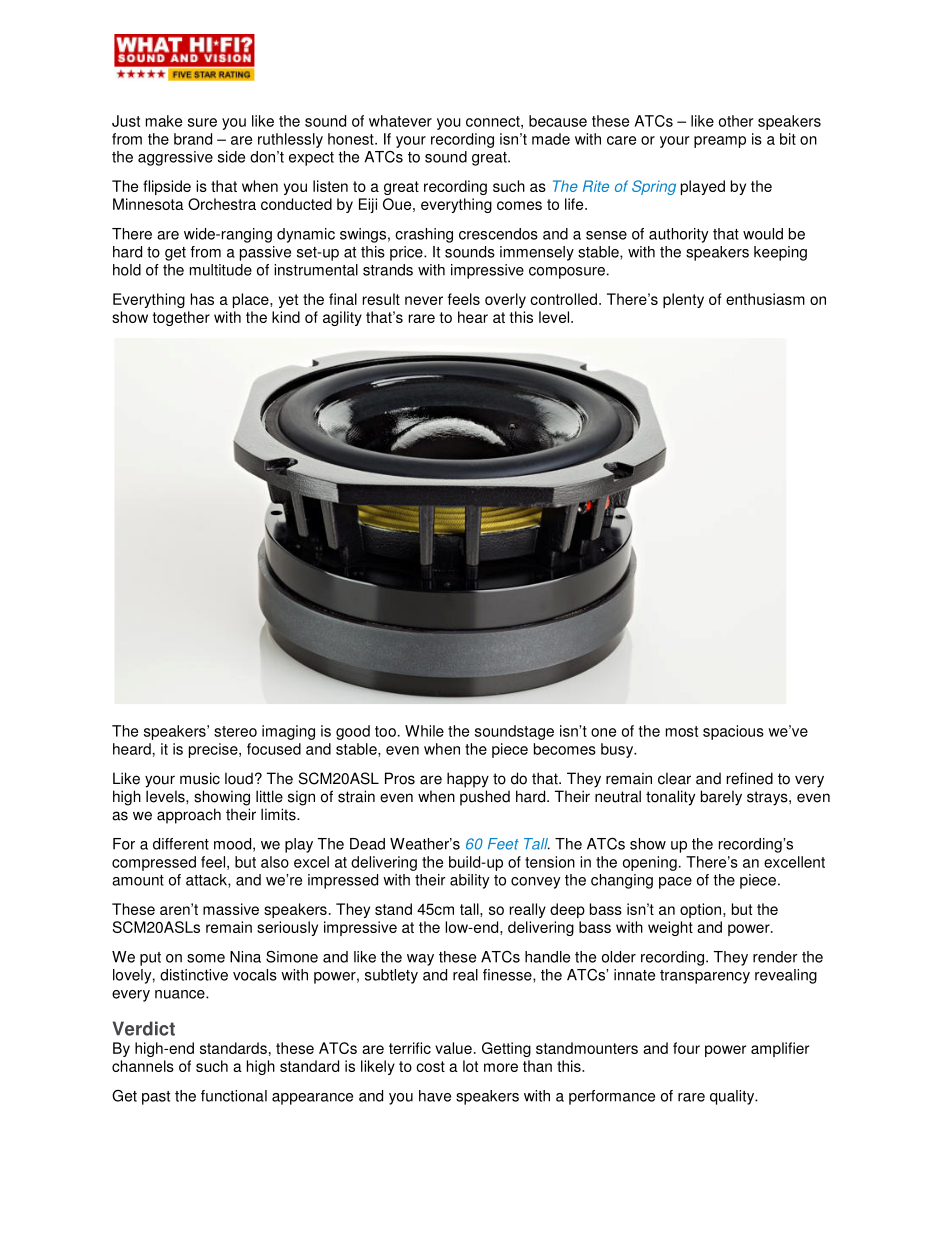 This document has height=1233, width=952. Describe the element at coordinates (470, 881) in the document. I see `ability` at that location.
